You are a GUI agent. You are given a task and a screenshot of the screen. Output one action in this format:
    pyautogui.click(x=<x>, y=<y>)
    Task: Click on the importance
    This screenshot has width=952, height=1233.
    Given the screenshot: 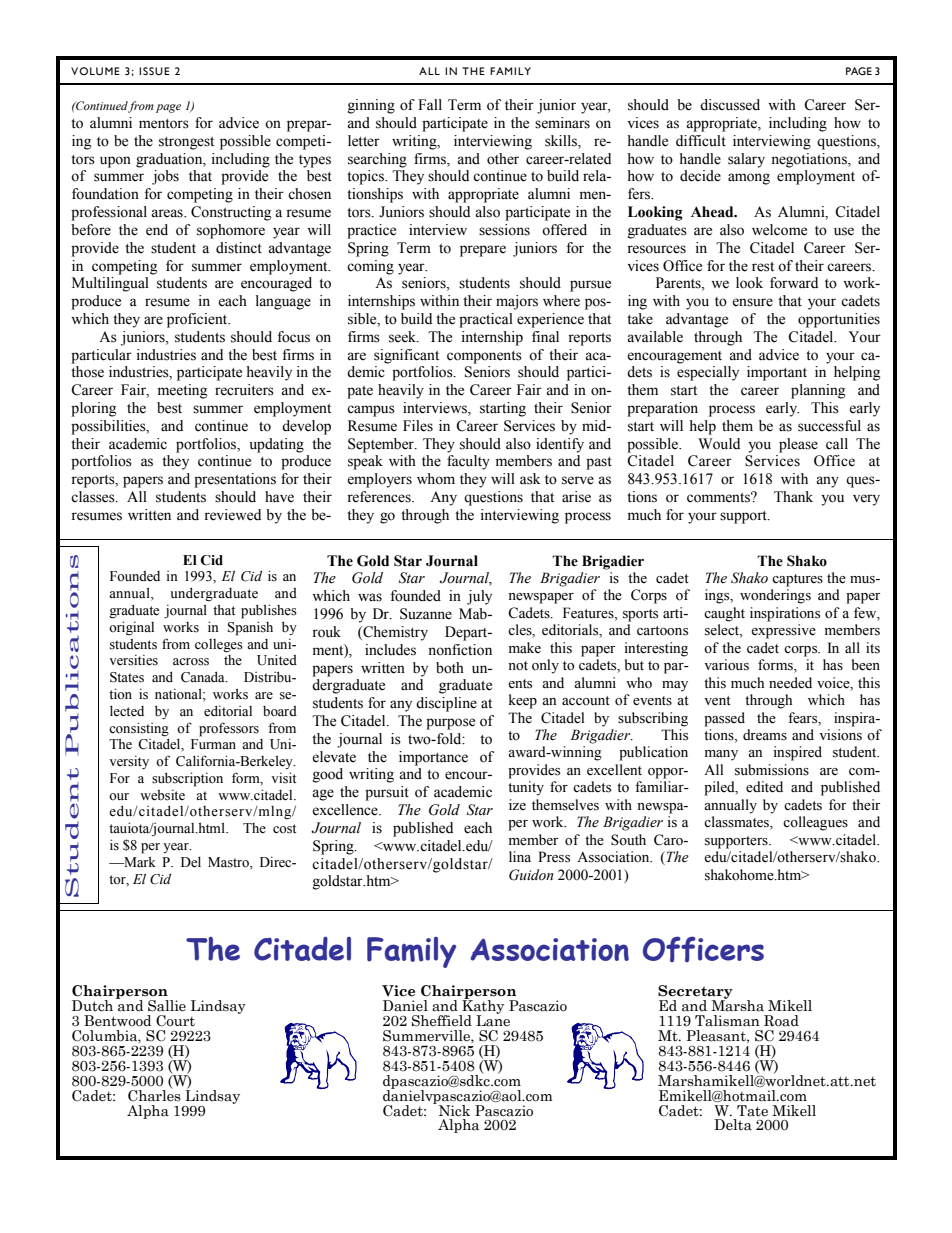 What is the action you would take?
    pyautogui.click(x=433, y=758)
